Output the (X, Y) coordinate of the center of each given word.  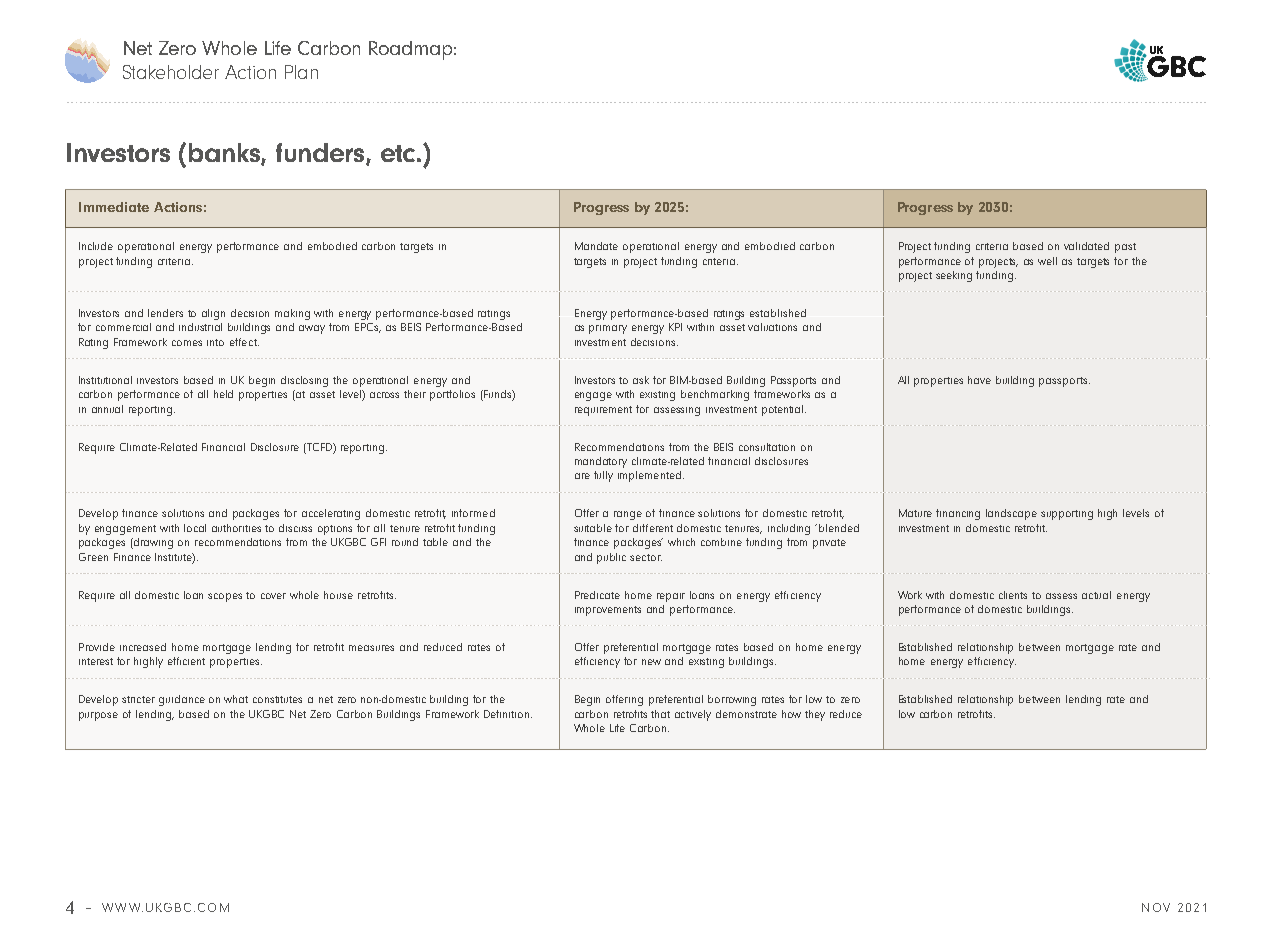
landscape (1011, 514)
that (660, 714)
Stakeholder (171, 72)
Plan (301, 72)
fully (603, 476)
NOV (1156, 907)
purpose (98, 716)
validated (1086, 246)
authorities (236, 528)
